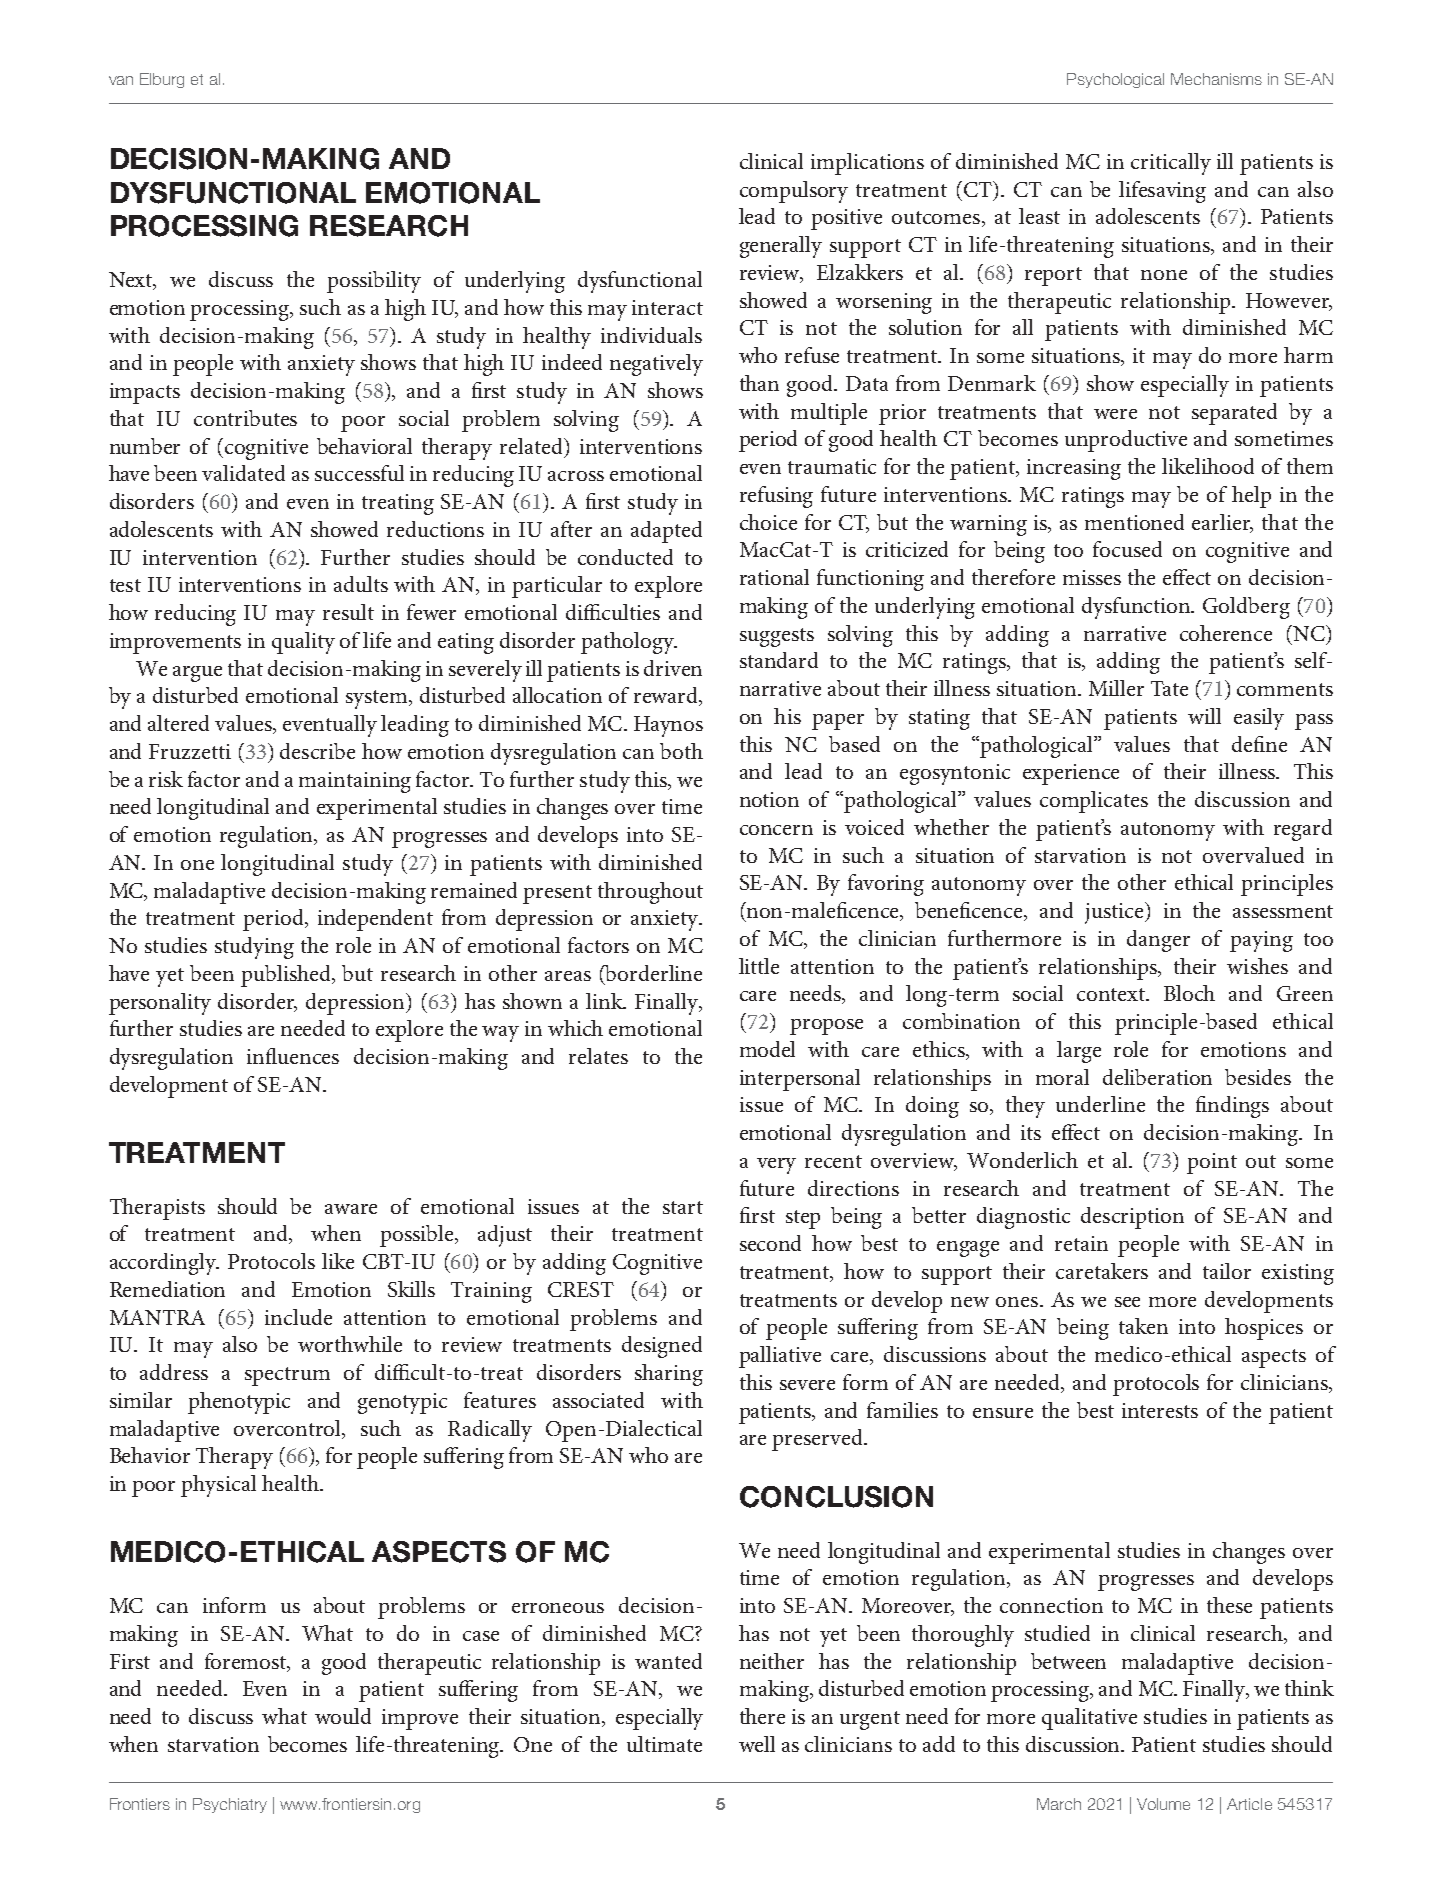 This screenshot has height=1888, width=1442. I want to click on critically, so click(1171, 164).
